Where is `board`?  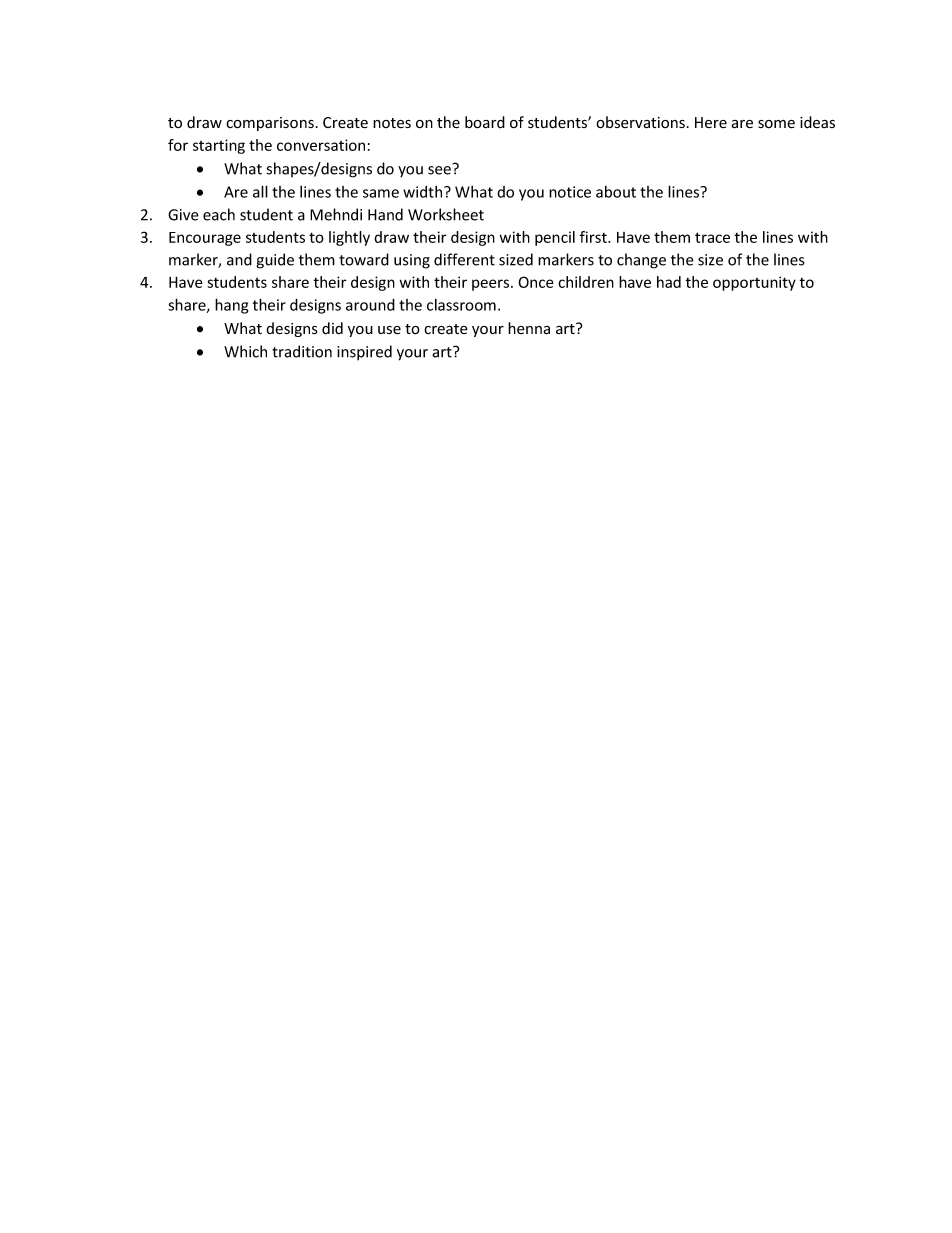
board is located at coordinates (485, 122).
